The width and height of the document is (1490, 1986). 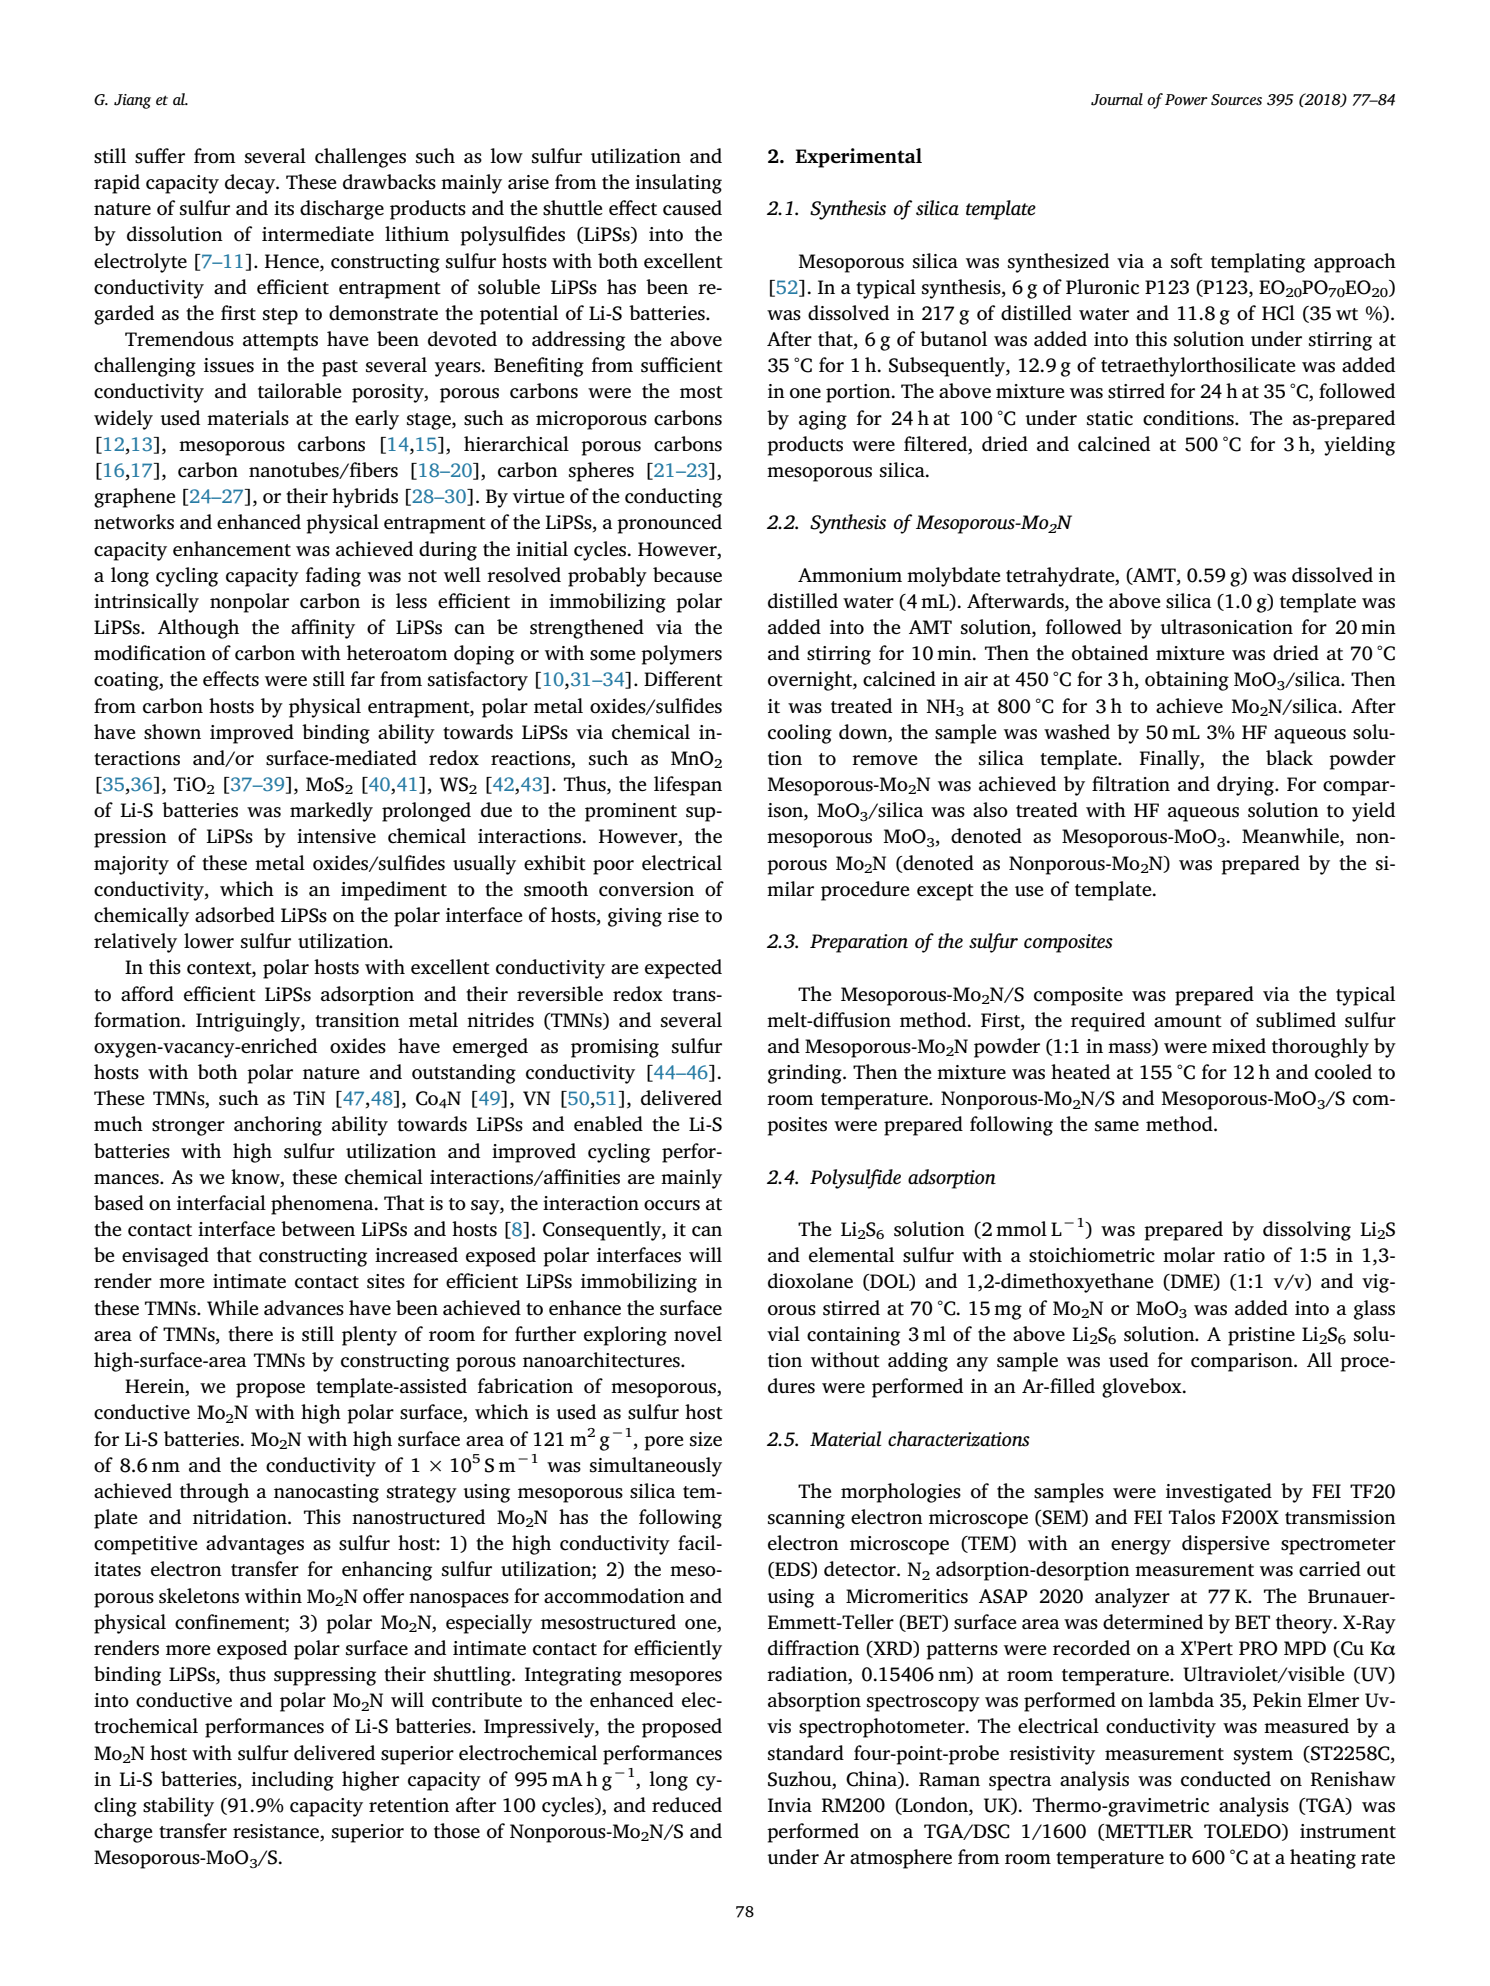 What do you see at coordinates (1226, 1779) in the document?
I see `conducted` at bounding box center [1226, 1779].
